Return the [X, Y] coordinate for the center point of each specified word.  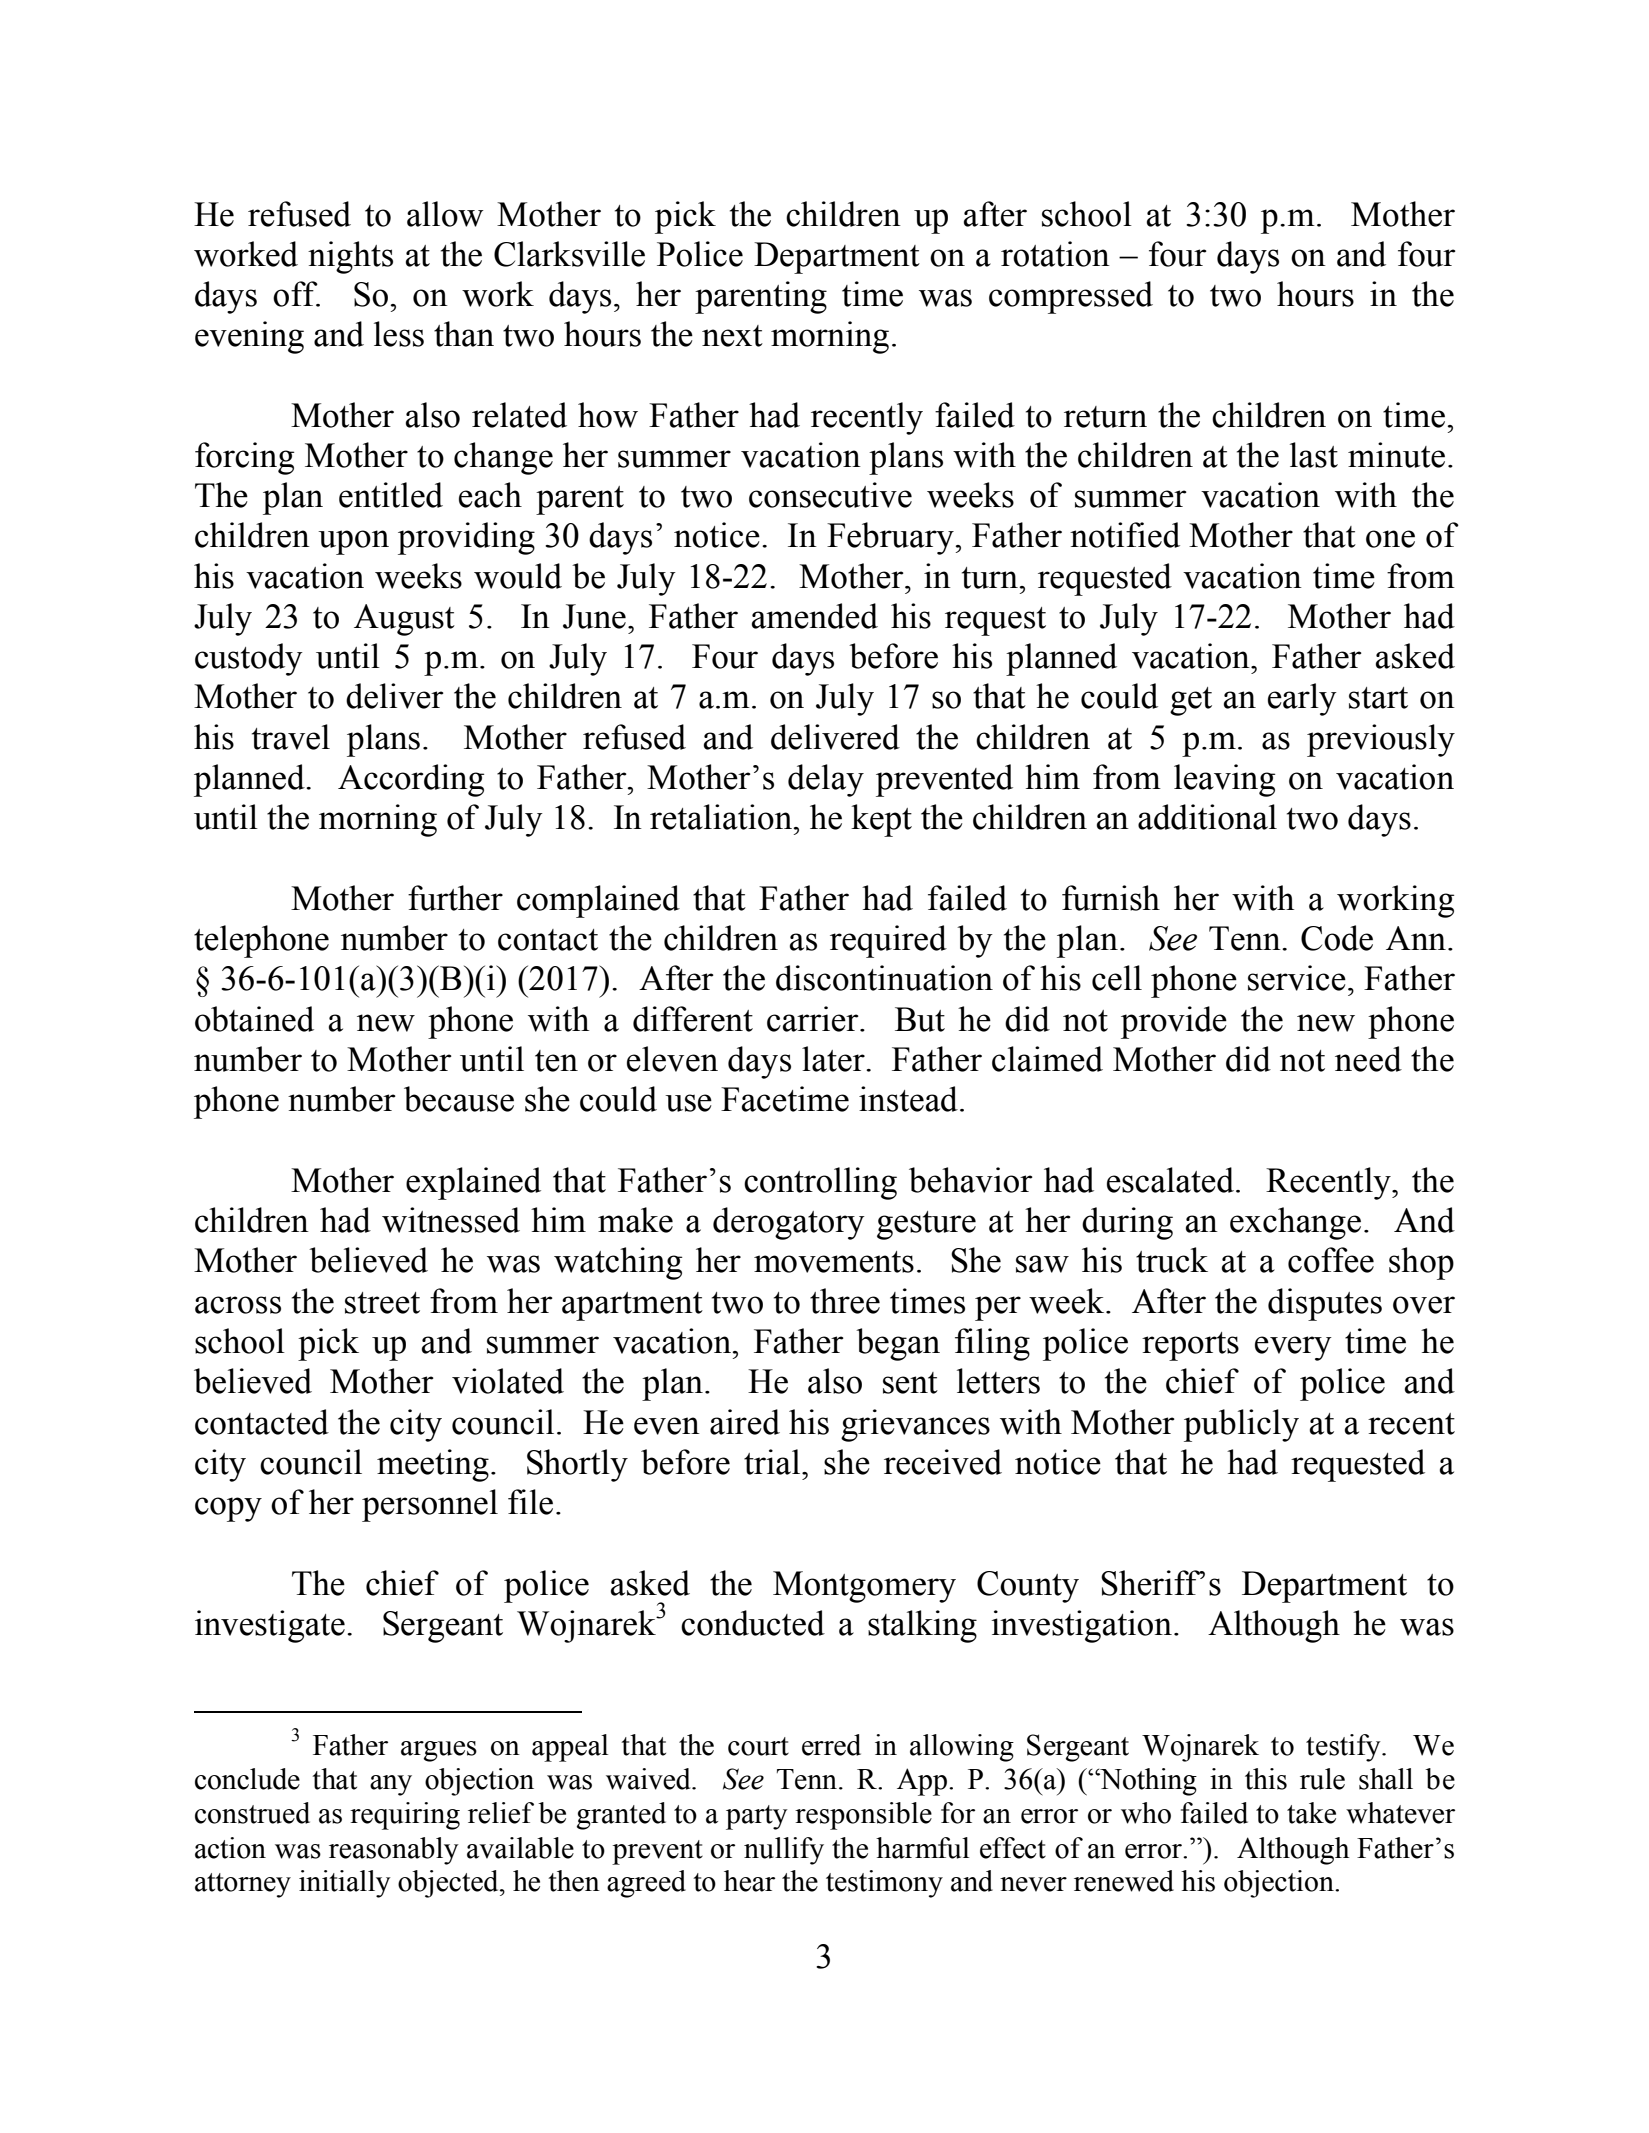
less [399, 334]
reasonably [394, 1851]
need [1368, 1059]
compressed [1071, 297]
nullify [784, 1851]
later [834, 1059]
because [459, 1099]
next [732, 336]
